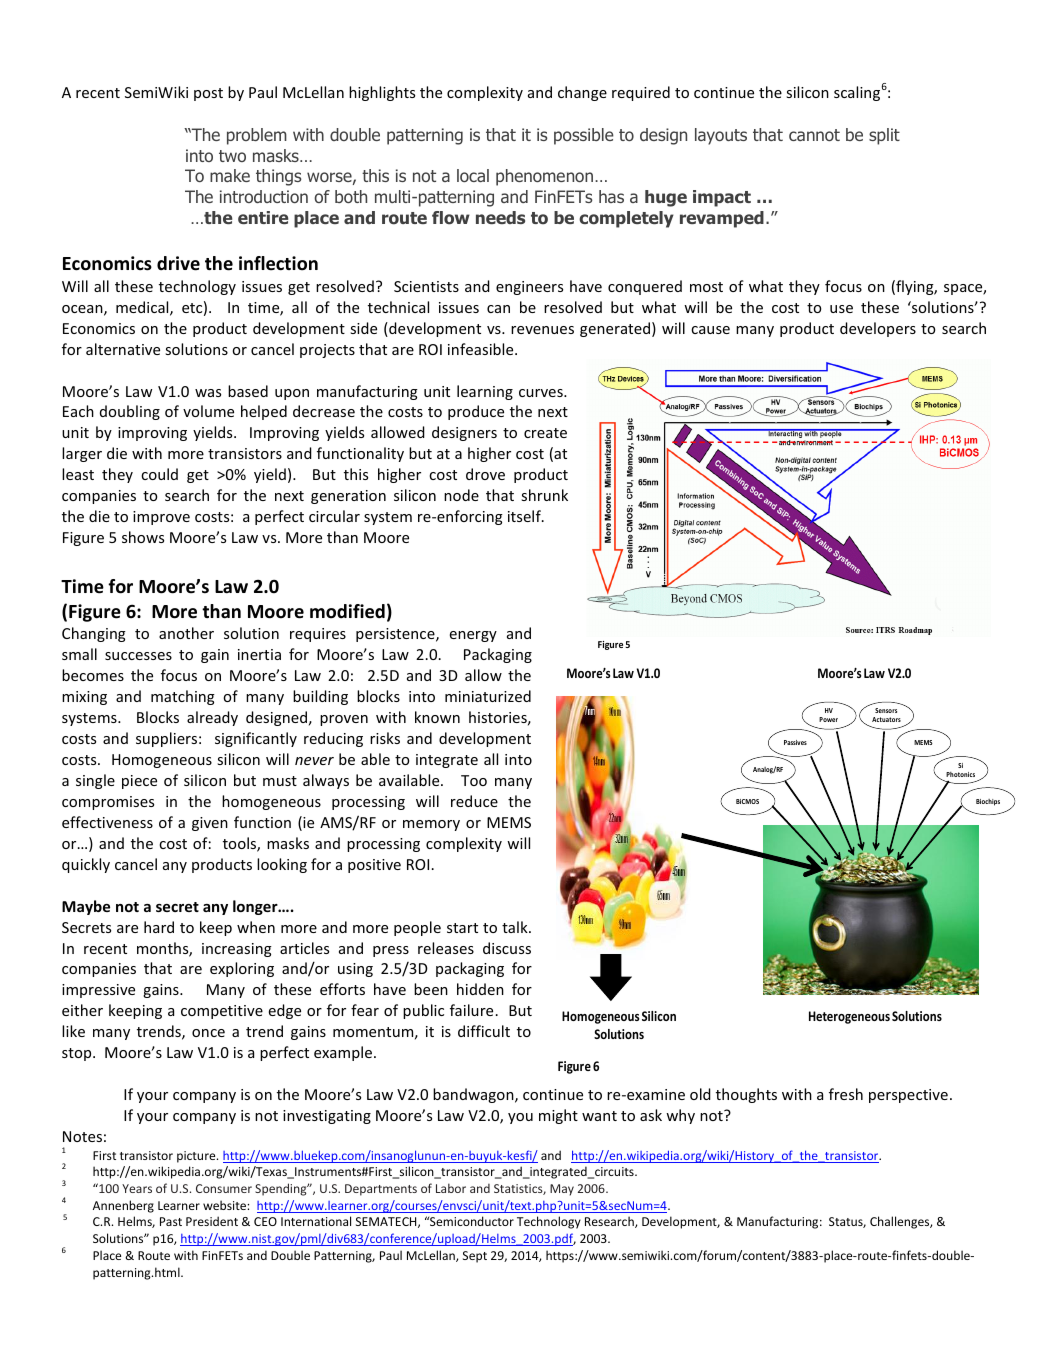 The image size is (1049, 1358). What do you see at coordinates (884, 136) in the image?
I see `split` at bounding box center [884, 136].
